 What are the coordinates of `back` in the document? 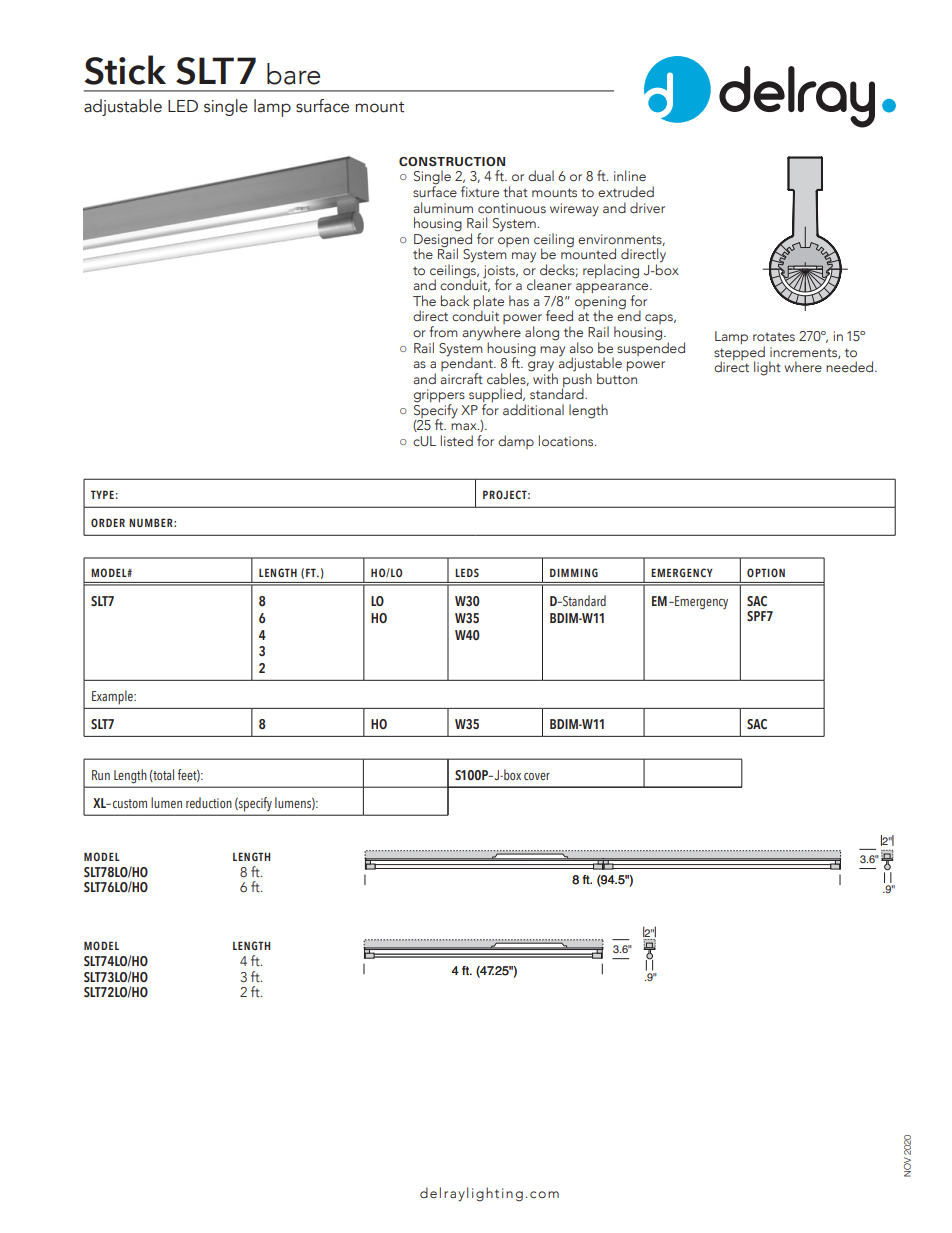 It's located at (455, 300).
